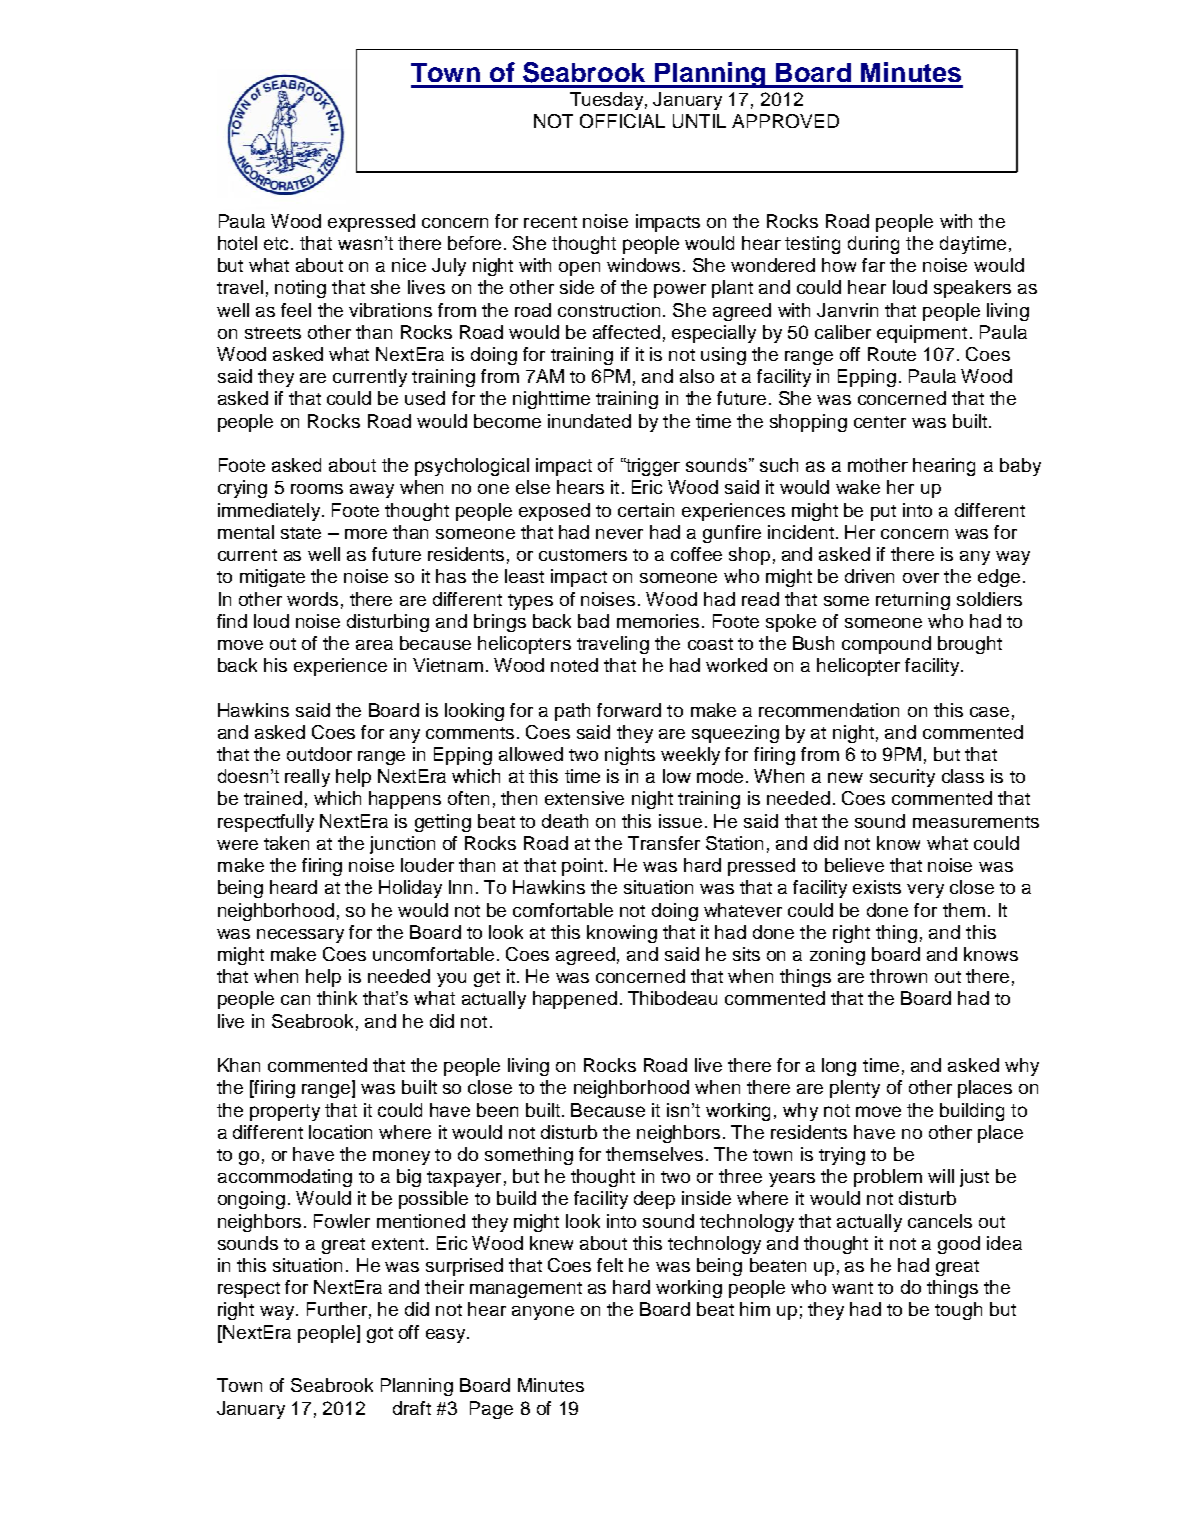 Image resolution: width=1182 pixels, height=1530 pixels. Describe the element at coordinates (622, 121) in the screenshot. I see `OFFICIAL` at that location.
